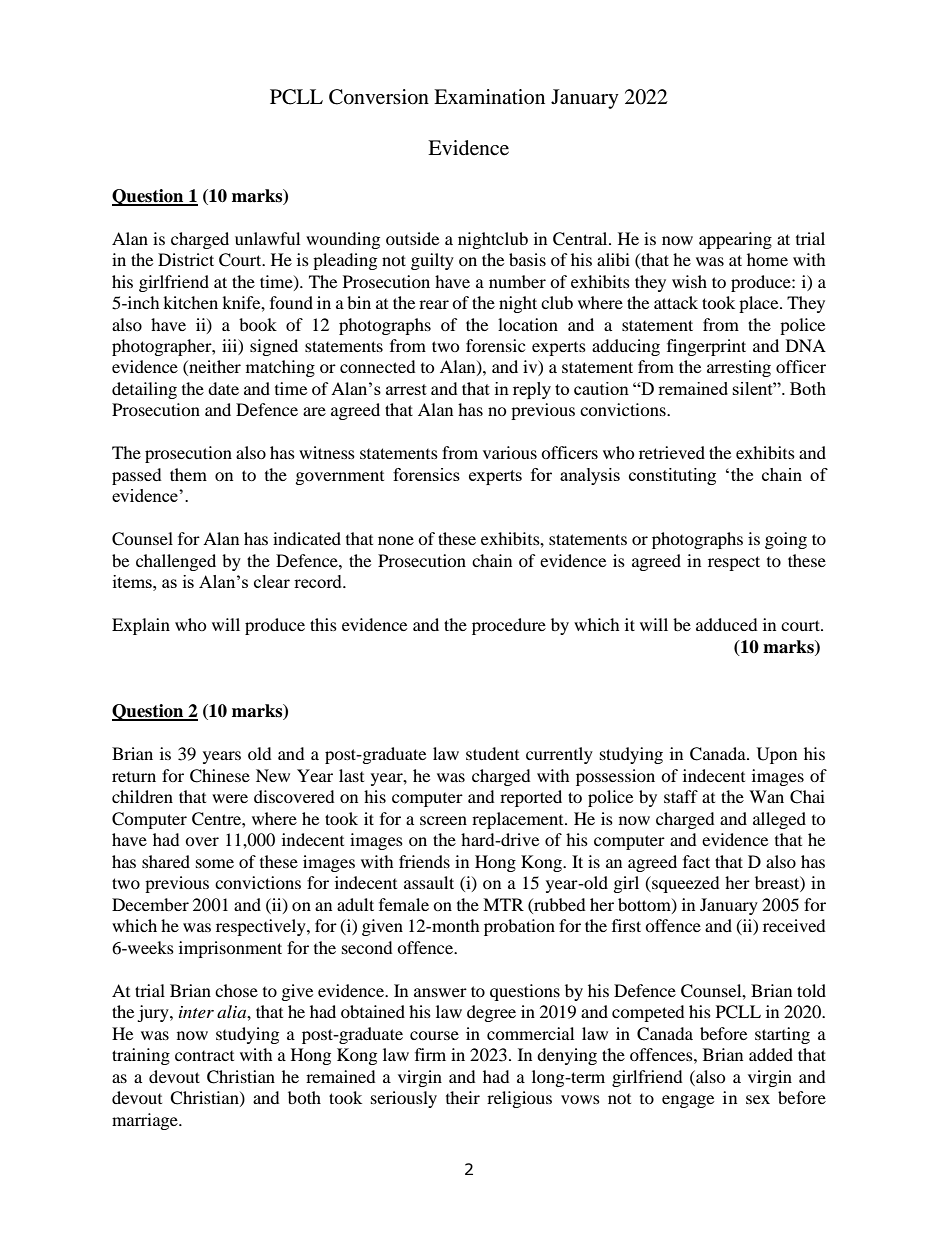  Describe the element at coordinates (190, 302) in the screenshot. I see `kitchen` at that location.
